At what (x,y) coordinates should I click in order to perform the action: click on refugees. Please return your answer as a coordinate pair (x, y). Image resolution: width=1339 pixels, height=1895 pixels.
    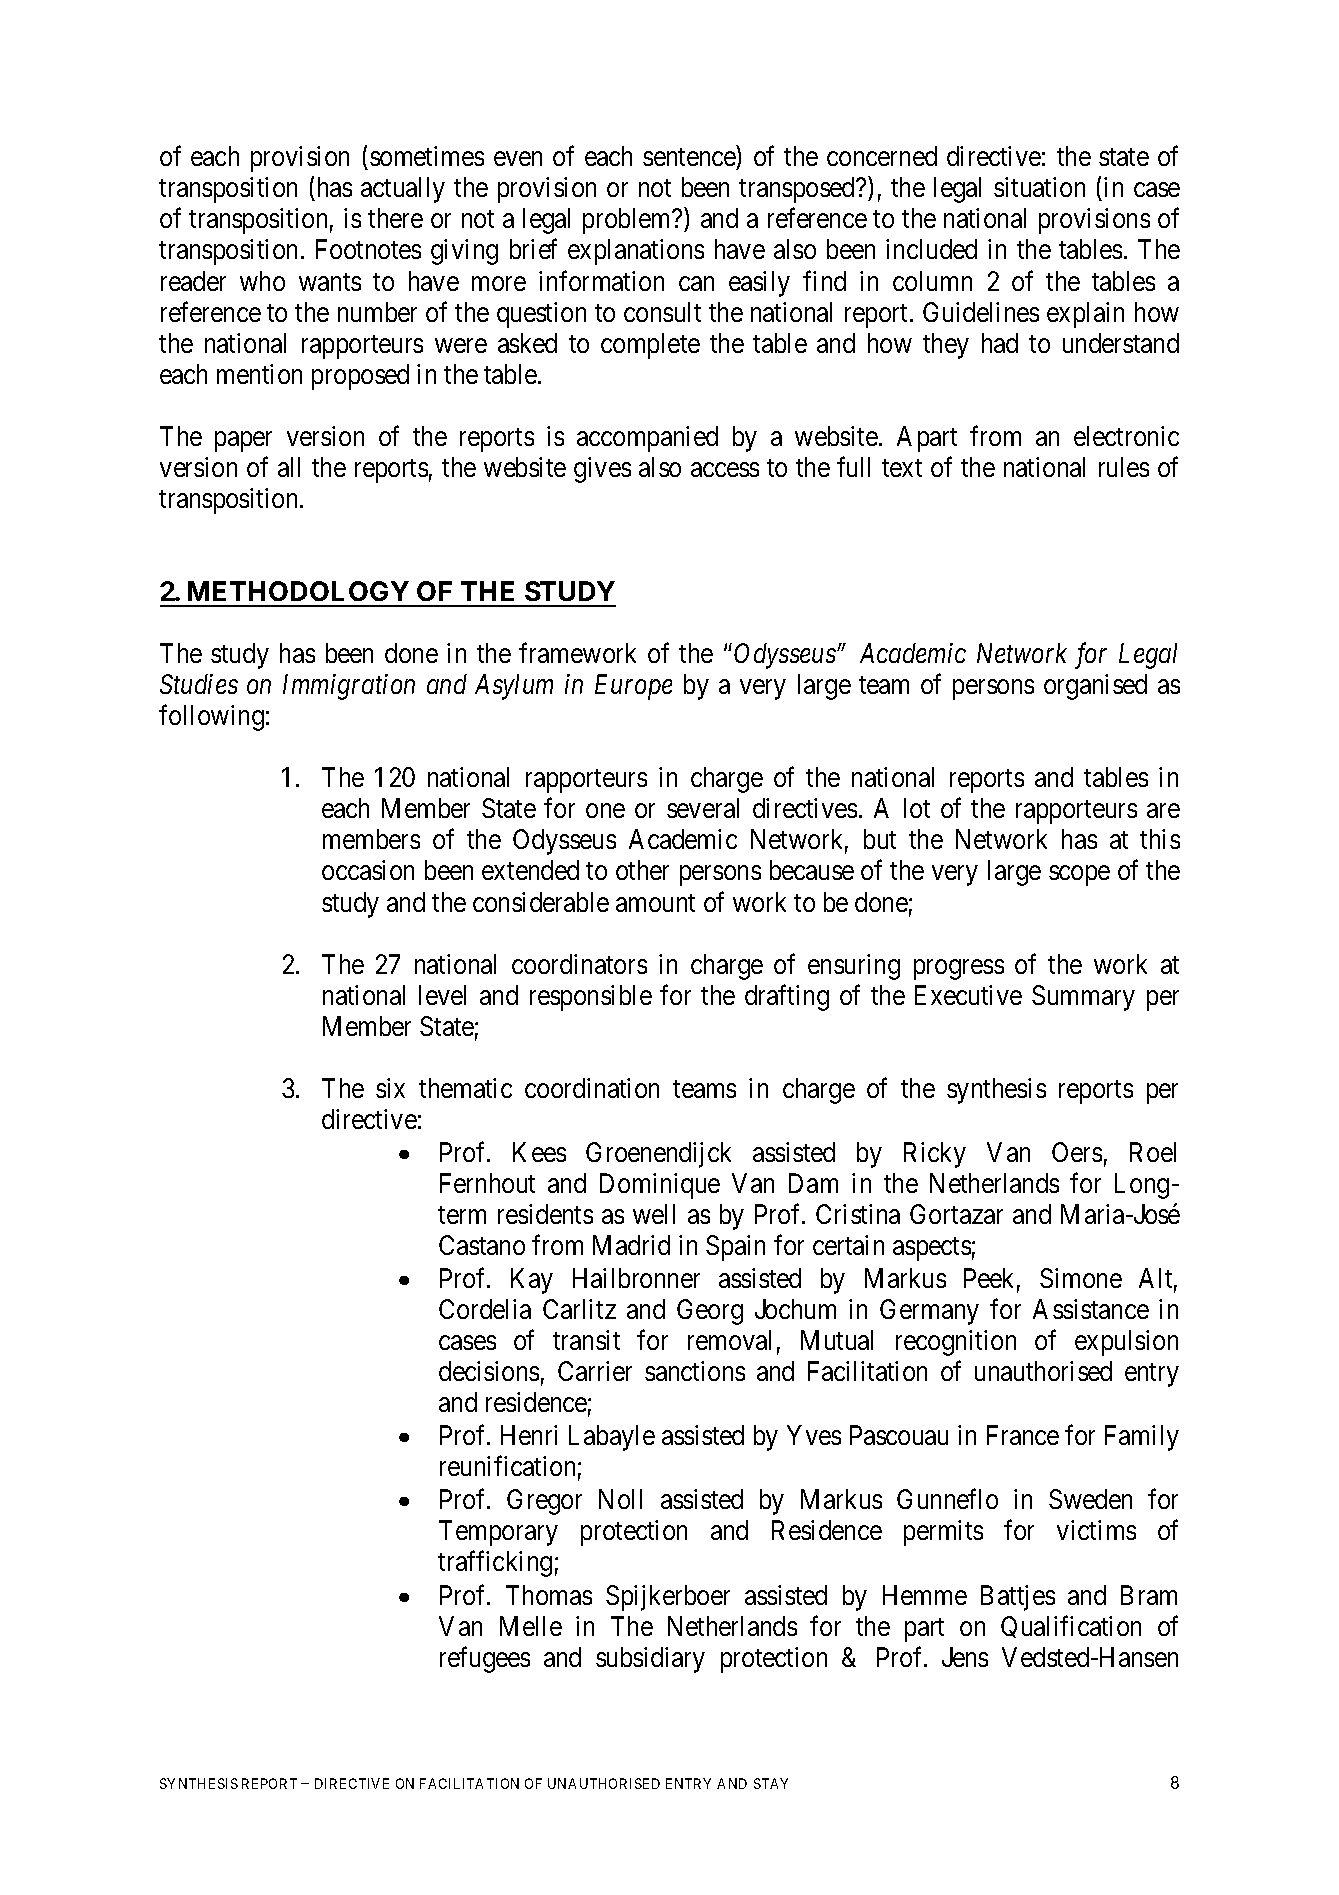
    Looking at the image, I should click on (485, 1659).
